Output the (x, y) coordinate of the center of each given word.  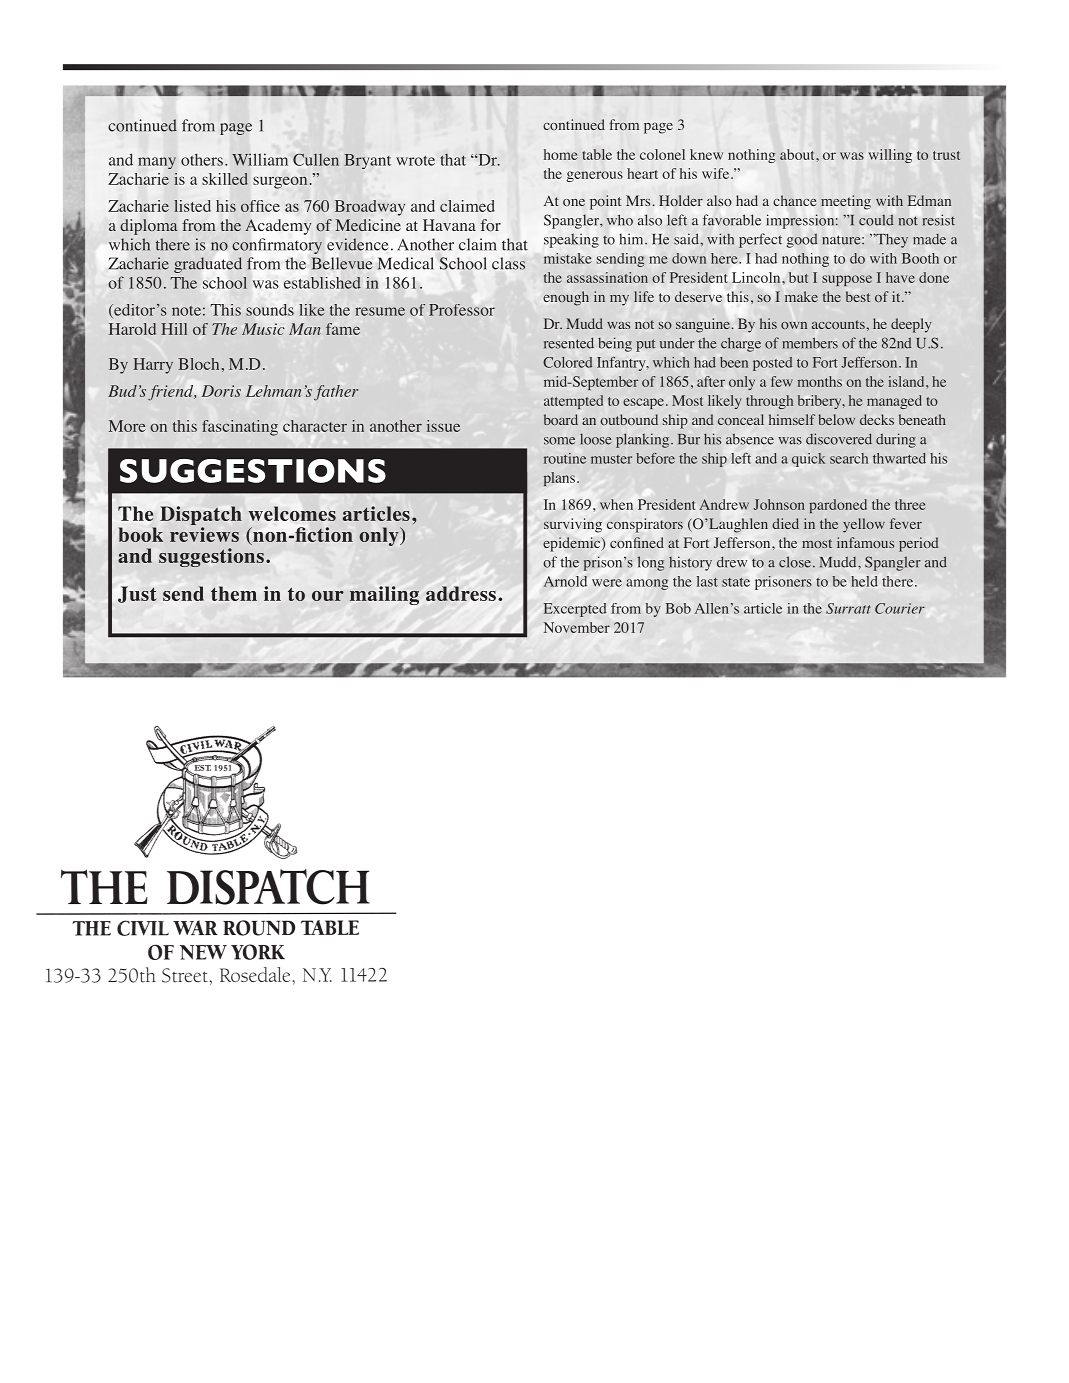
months (820, 381)
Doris (221, 391)
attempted (573, 402)
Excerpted (575, 610)
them (234, 593)
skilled (225, 179)
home (561, 154)
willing (890, 156)
